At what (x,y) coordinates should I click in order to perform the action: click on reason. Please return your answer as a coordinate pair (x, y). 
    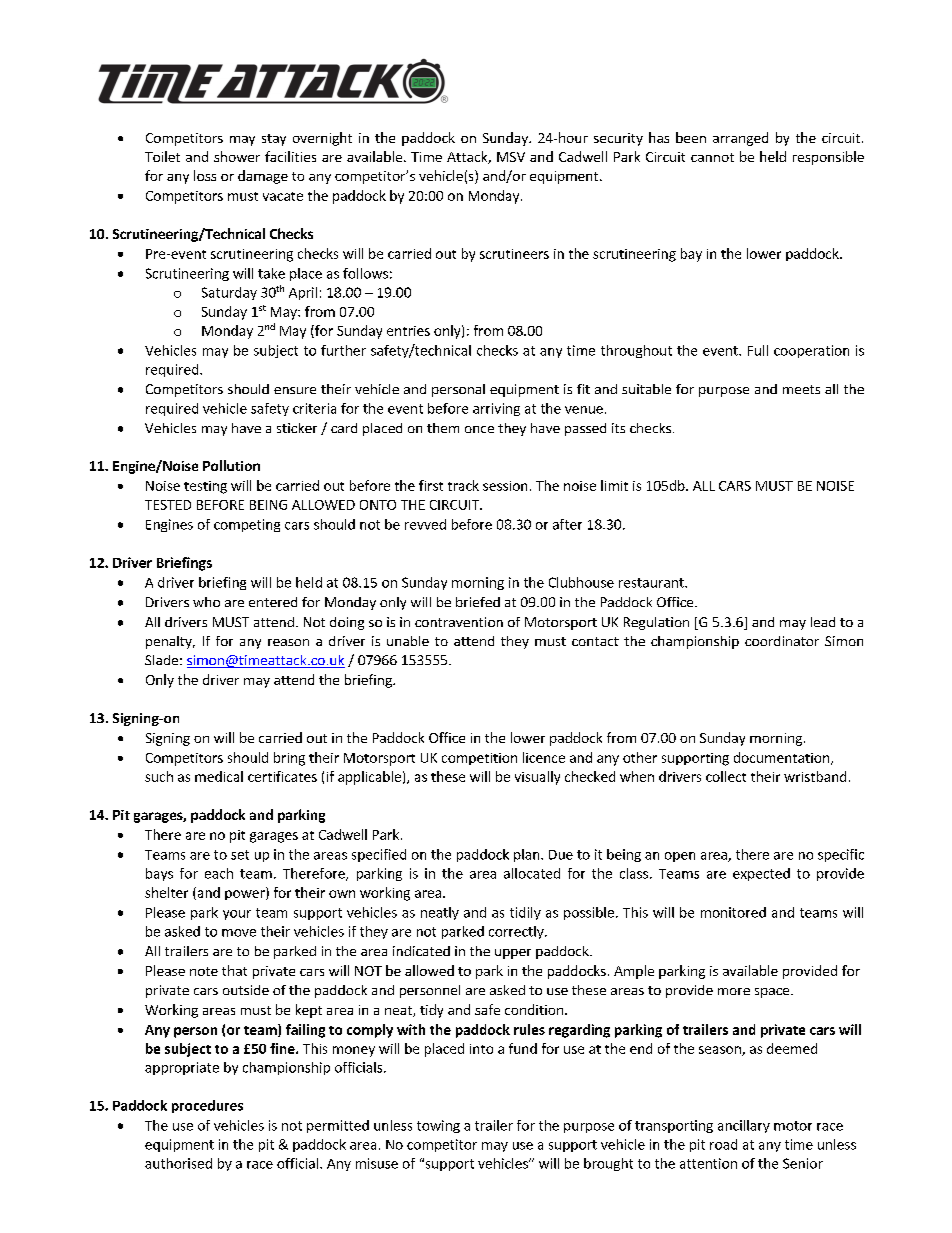
    Looking at the image, I should click on (288, 642).
